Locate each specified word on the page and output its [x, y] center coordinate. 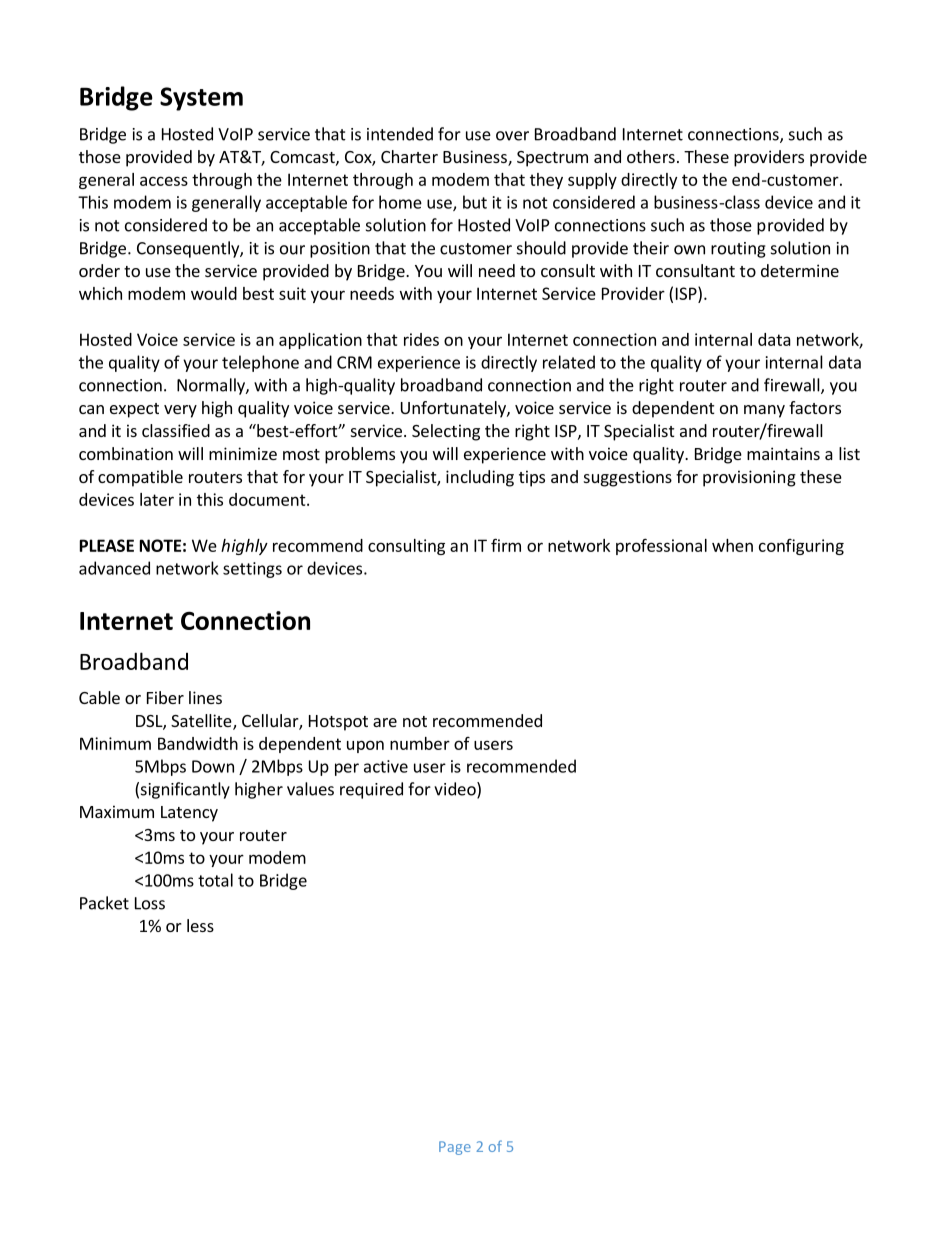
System [201, 99]
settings [252, 570]
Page [455, 1148]
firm [506, 545]
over [512, 136]
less [200, 925]
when [732, 545]
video [456, 790]
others [651, 156]
